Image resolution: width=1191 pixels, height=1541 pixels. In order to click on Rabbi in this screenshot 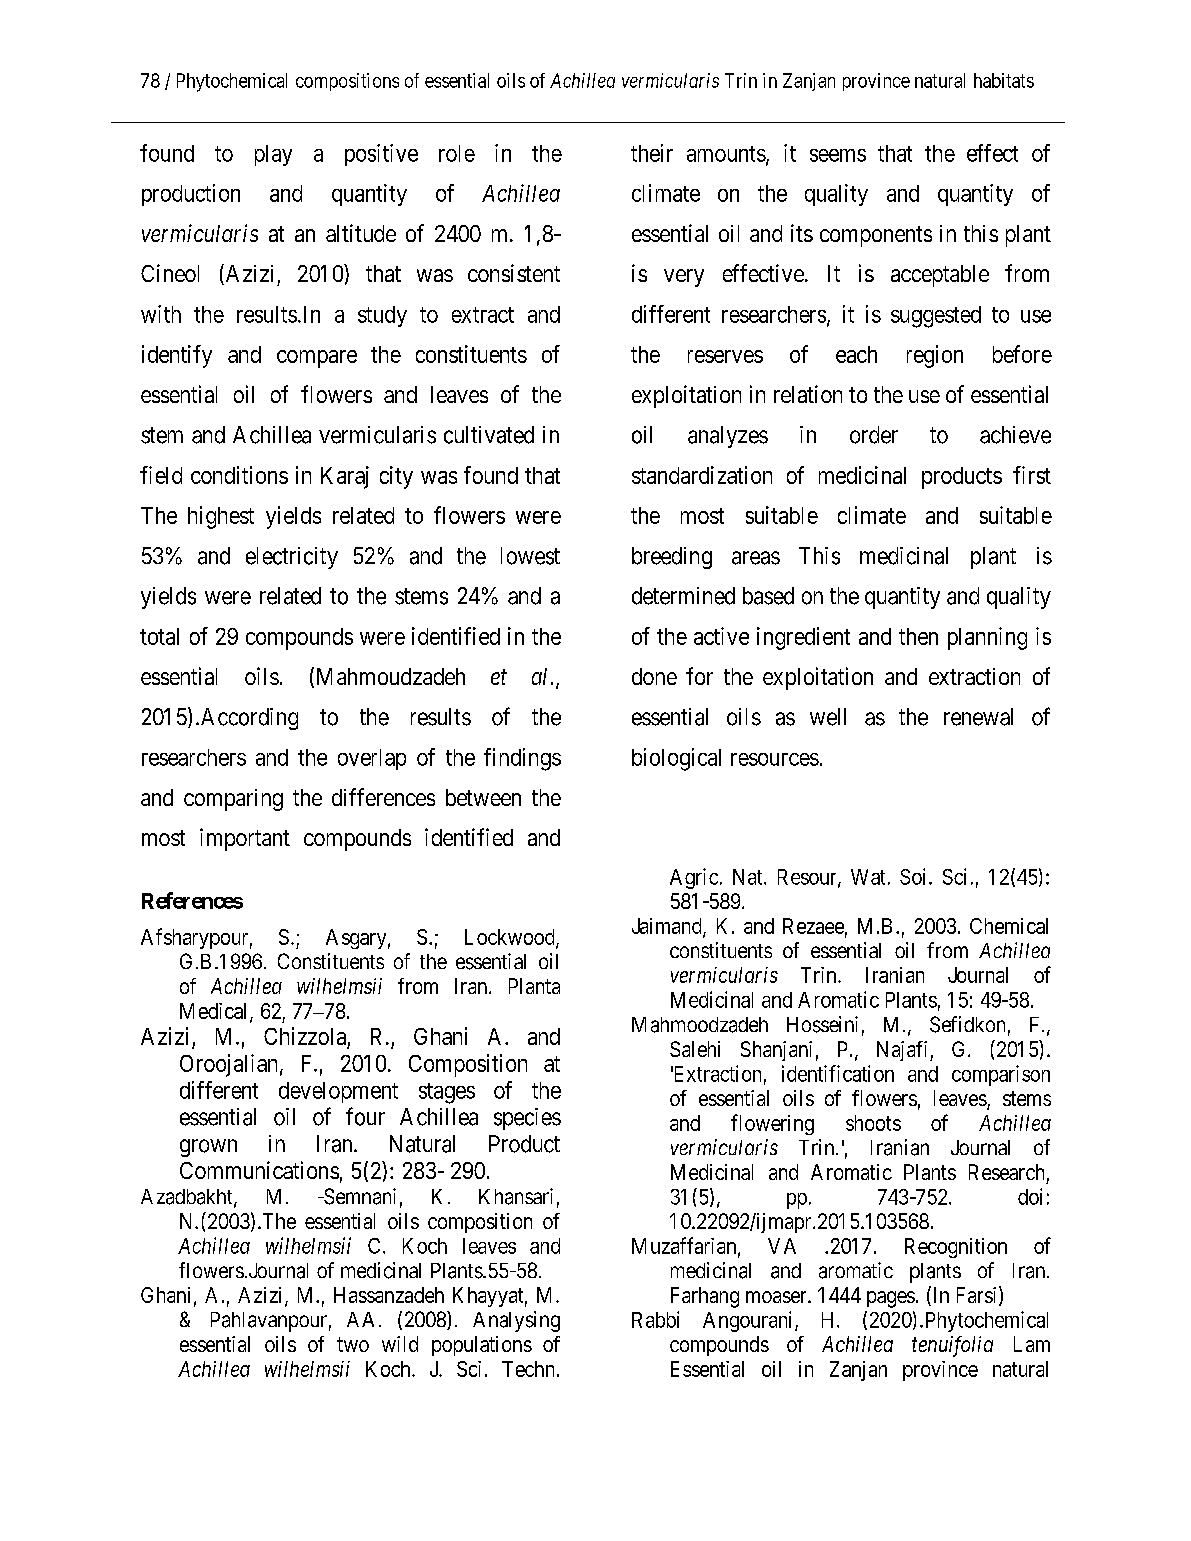, I will do `click(655, 1319)`.
